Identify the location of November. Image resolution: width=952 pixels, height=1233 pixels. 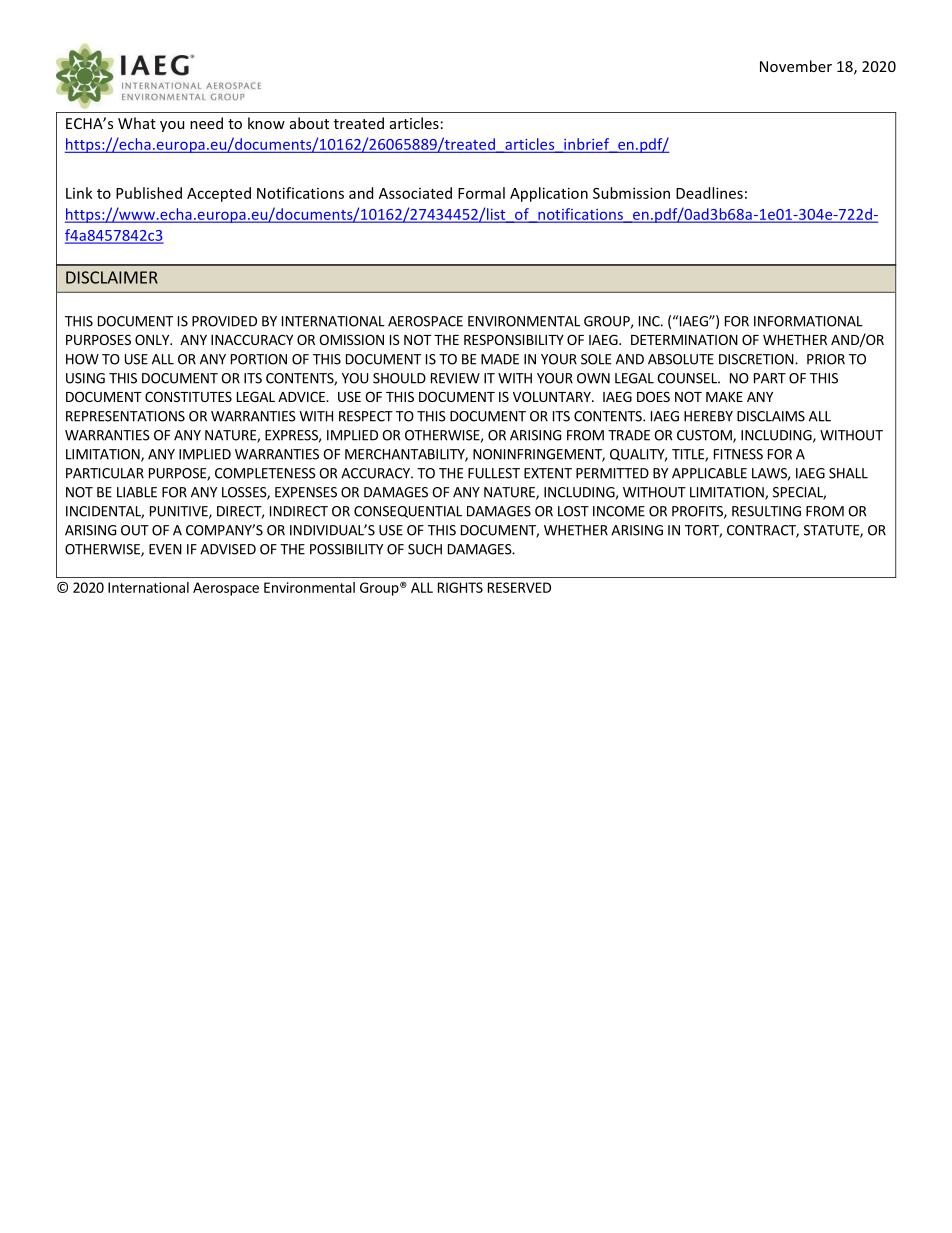
(796, 66).
